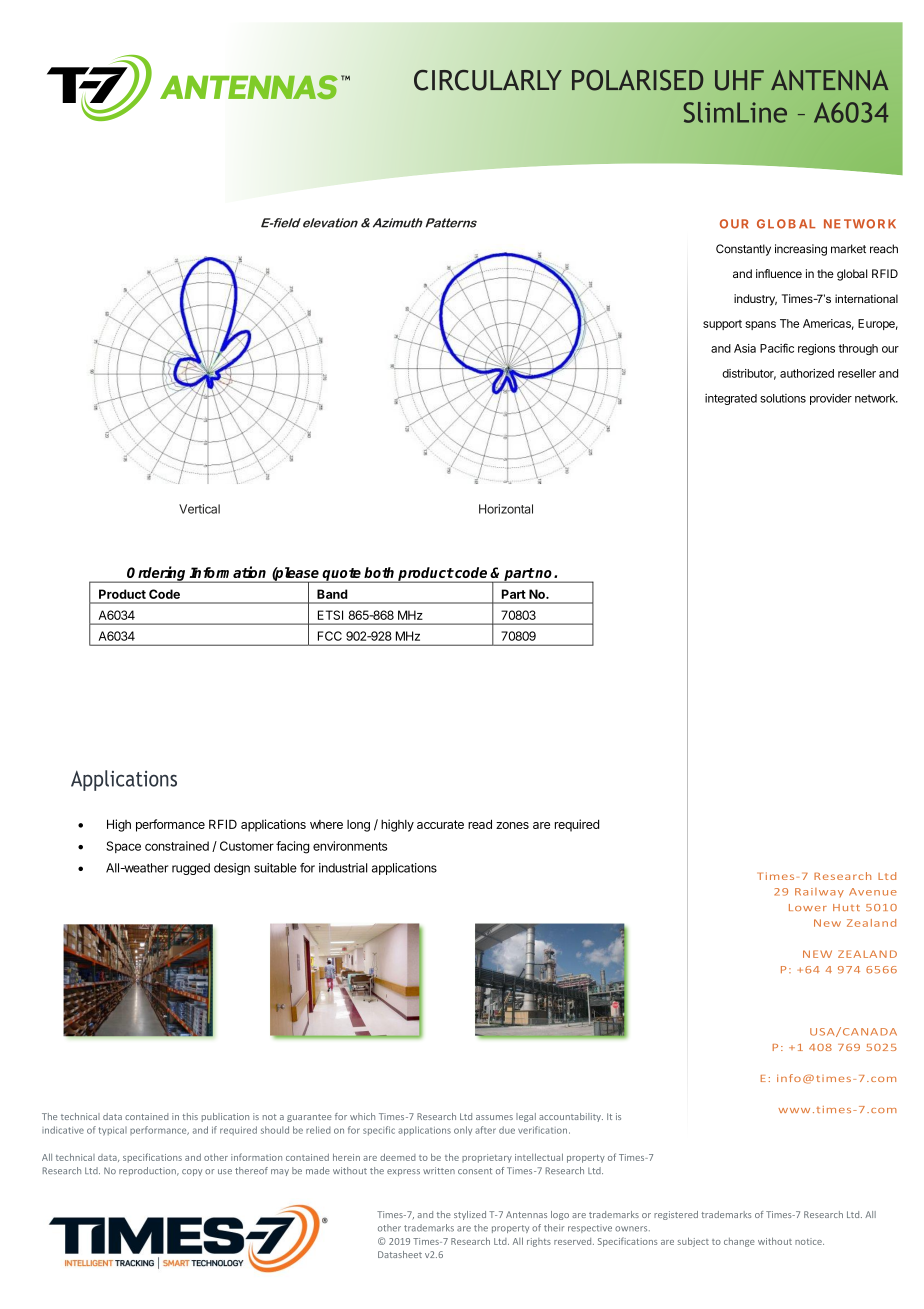  What do you see at coordinates (739, 80) in the image?
I see `UHF` at bounding box center [739, 80].
